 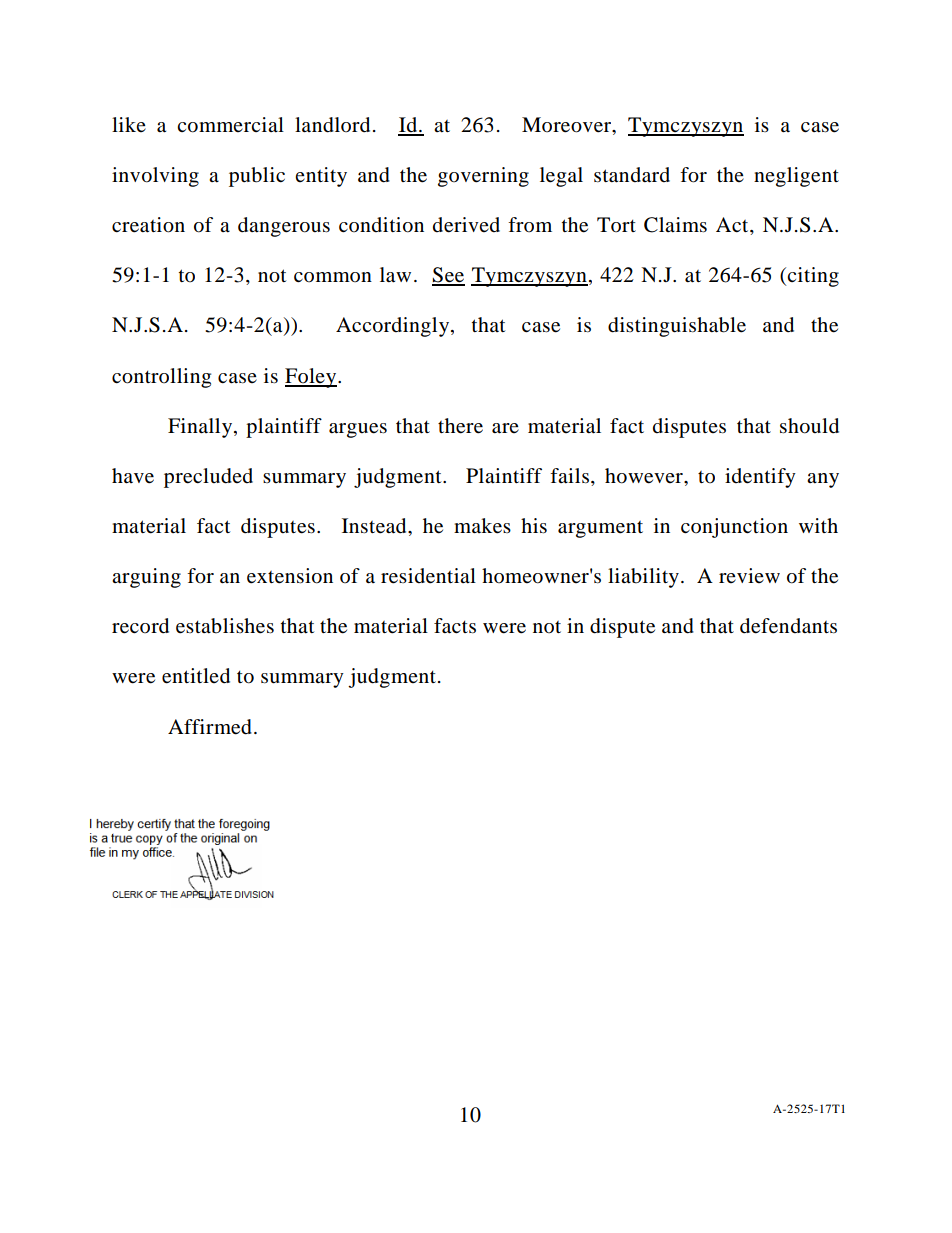 I want to click on commercial, so click(x=230, y=125).
